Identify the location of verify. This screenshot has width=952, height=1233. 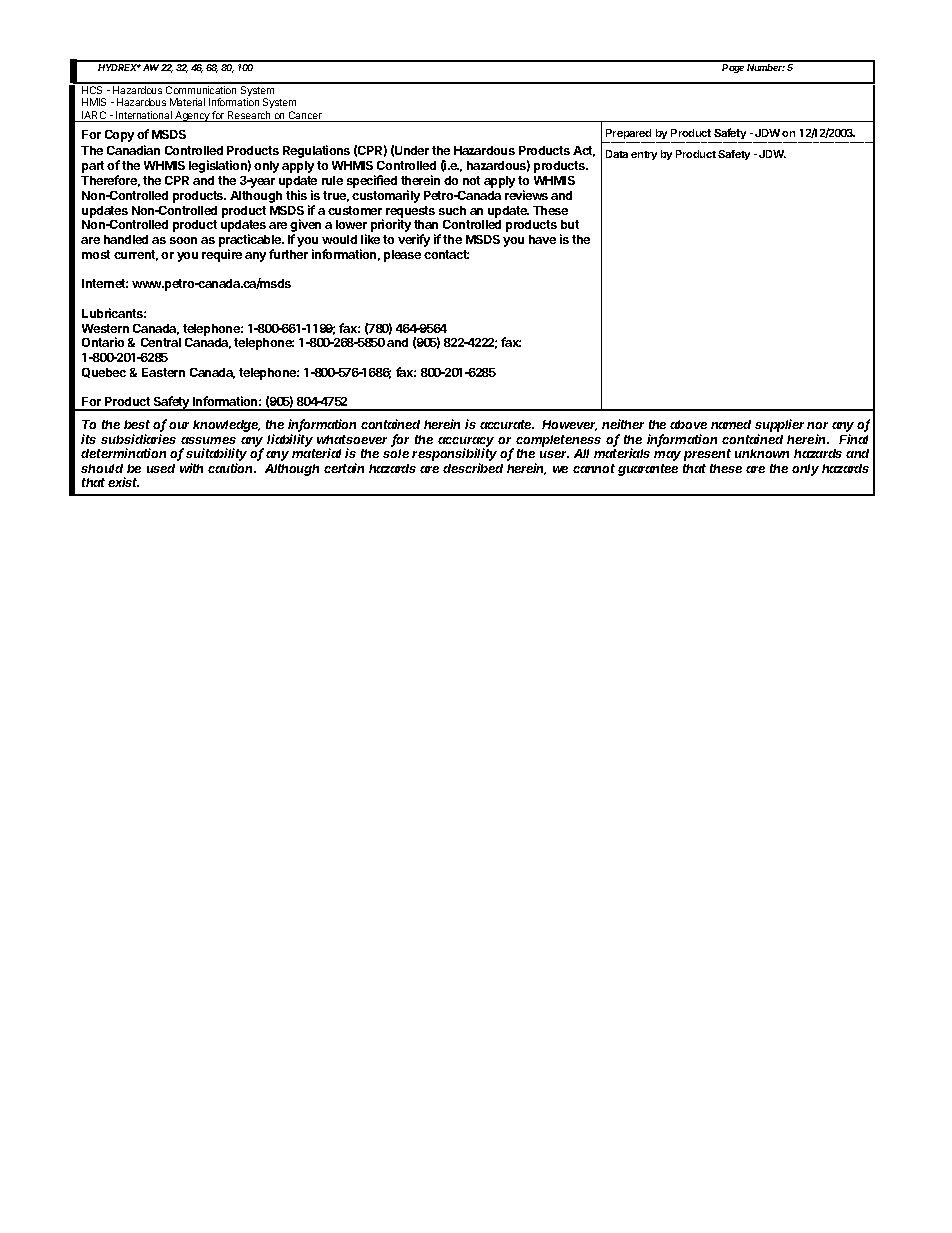
(414, 240).
